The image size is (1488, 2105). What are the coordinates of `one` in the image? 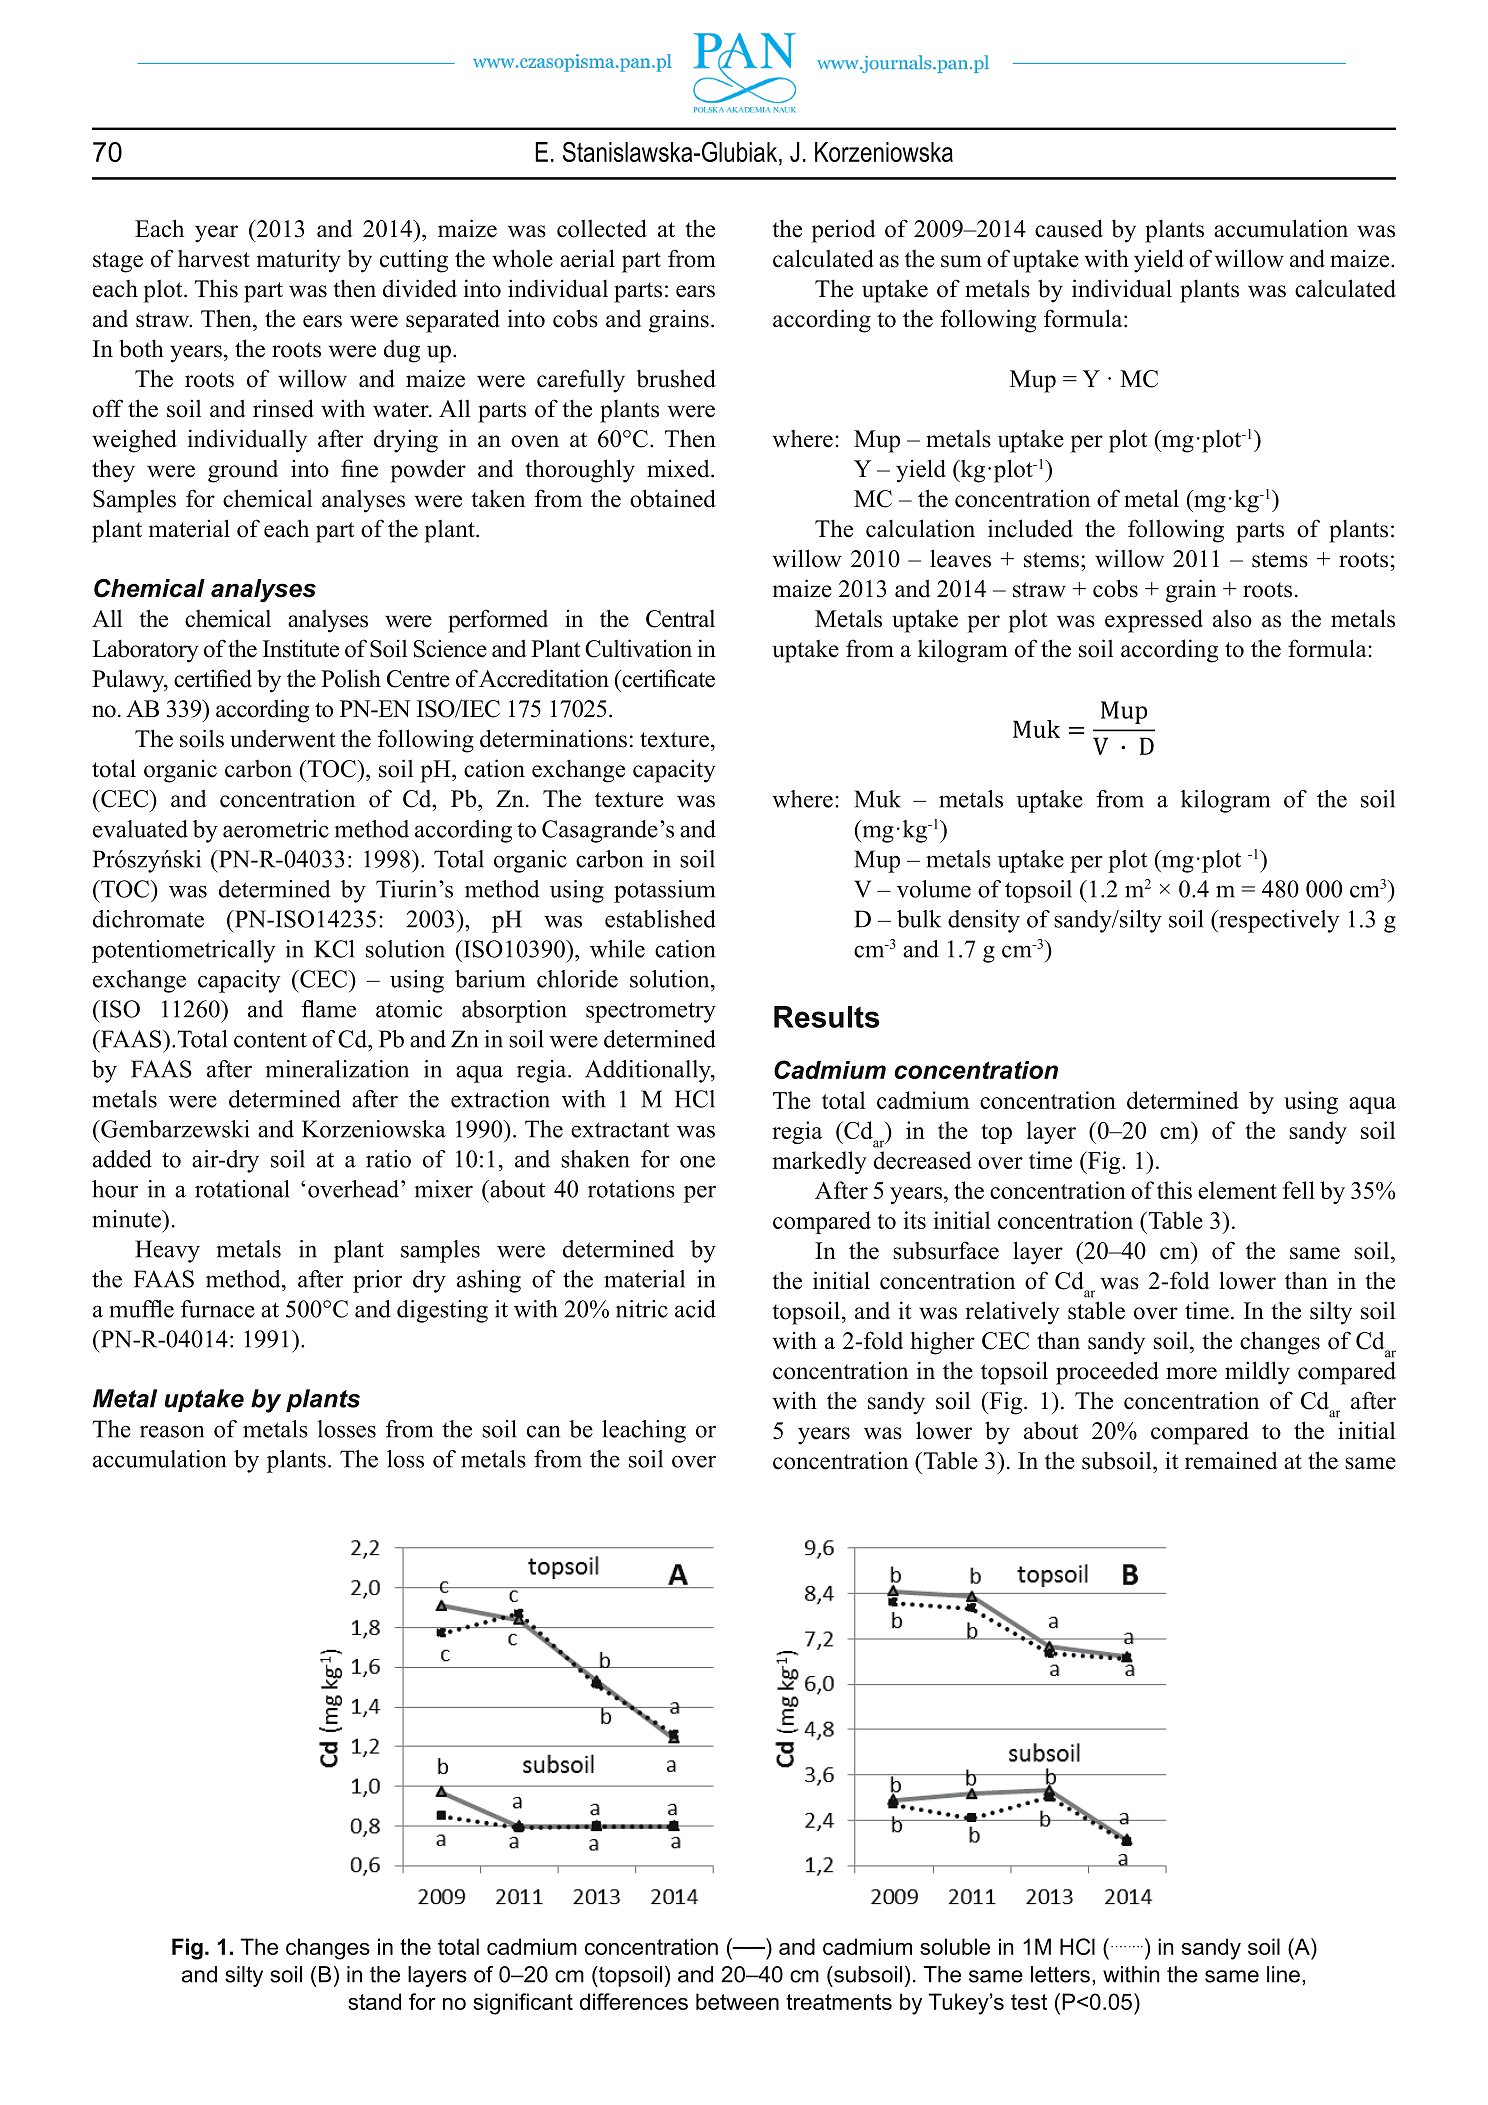 It's located at (697, 1161).
